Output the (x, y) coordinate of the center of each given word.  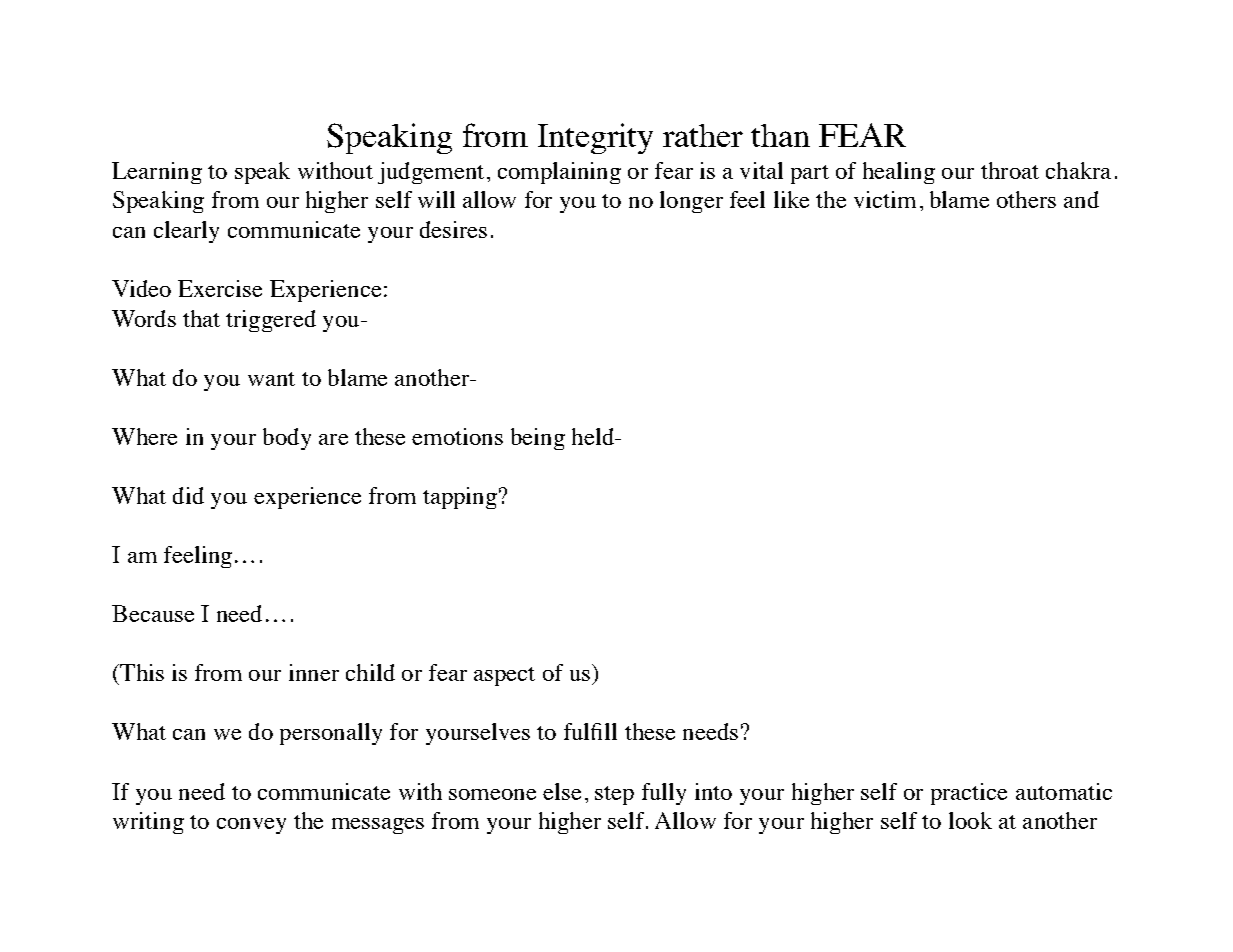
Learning (157, 173)
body (287, 439)
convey (251, 826)
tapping (460, 498)
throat (1010, 170)
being (538, 439)
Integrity (595, 138)
